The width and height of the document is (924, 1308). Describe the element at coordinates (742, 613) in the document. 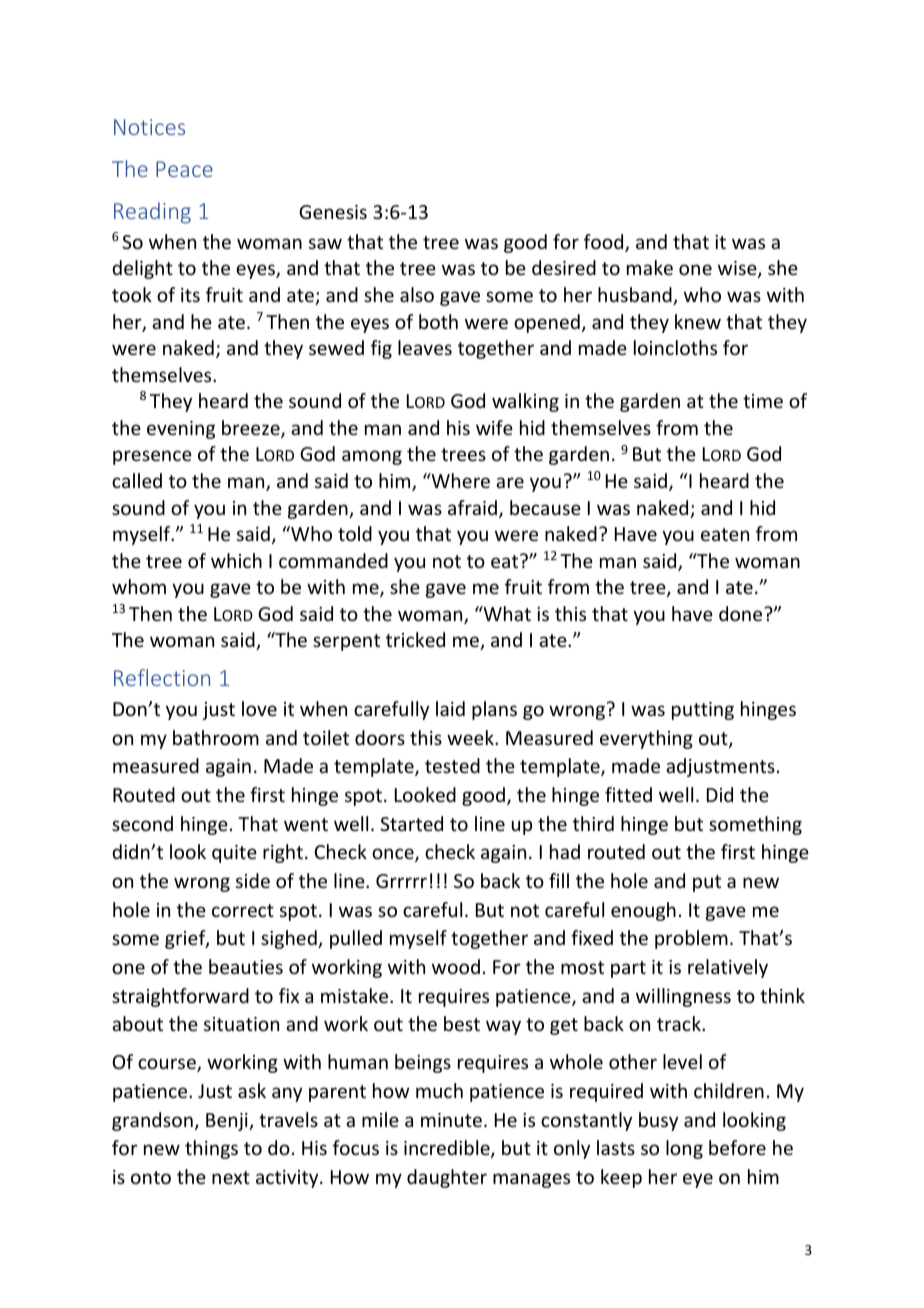

I see `done` at that location.
